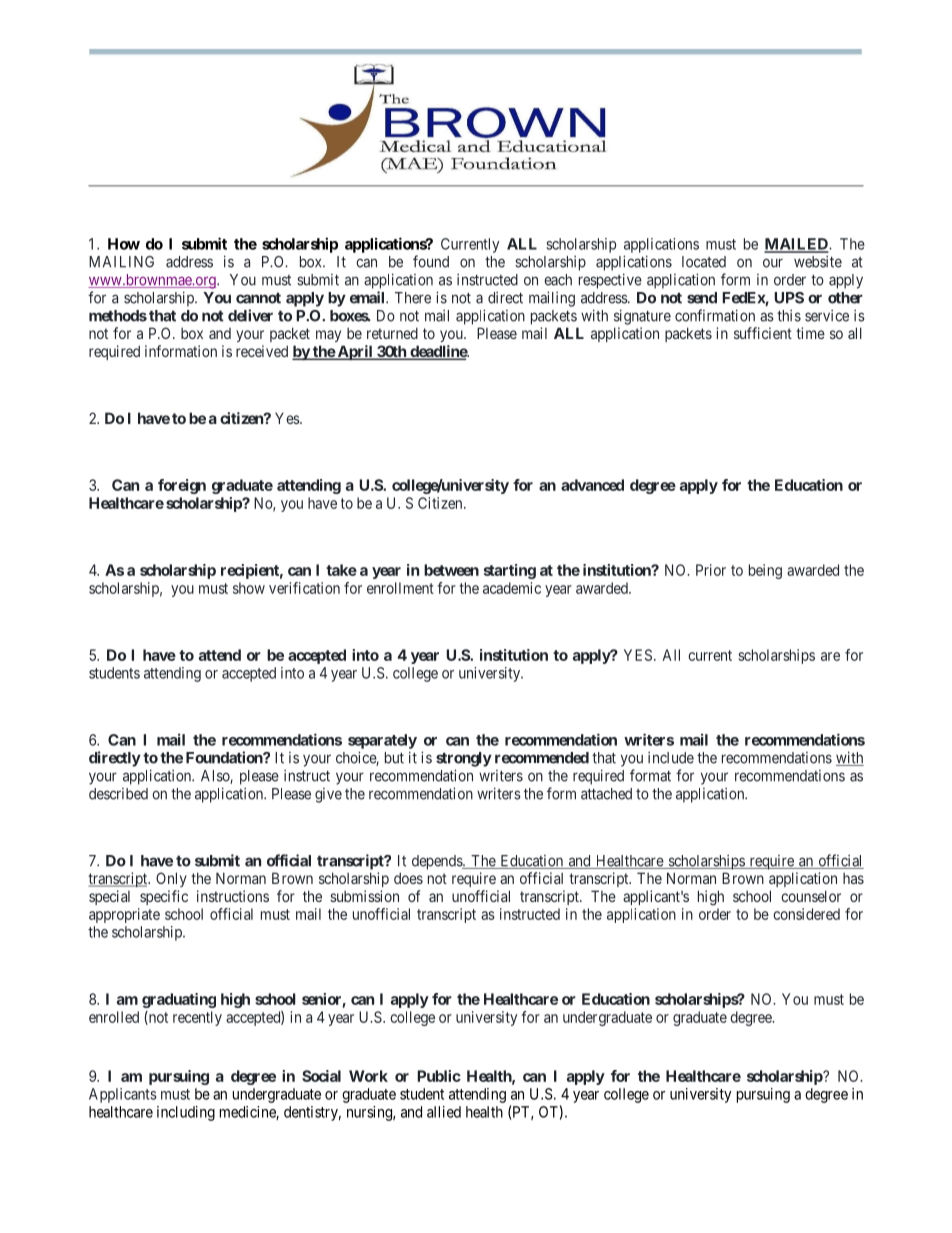 This page has height=1233, width=952. Describe the element at coordinates (118, 794) in the page. I see `described` at that location.
